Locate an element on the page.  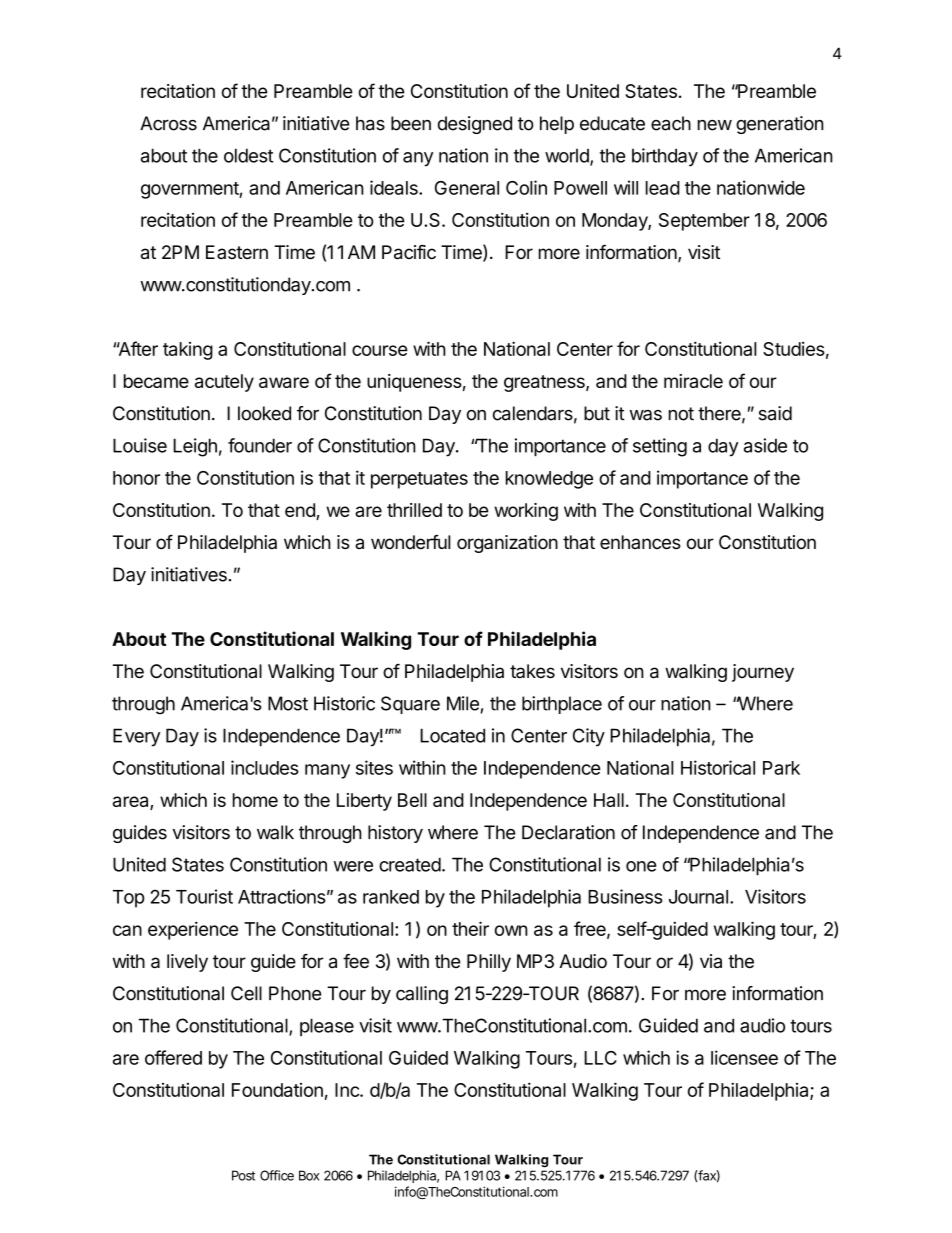
Post is located at coordinates (243, 1175).
